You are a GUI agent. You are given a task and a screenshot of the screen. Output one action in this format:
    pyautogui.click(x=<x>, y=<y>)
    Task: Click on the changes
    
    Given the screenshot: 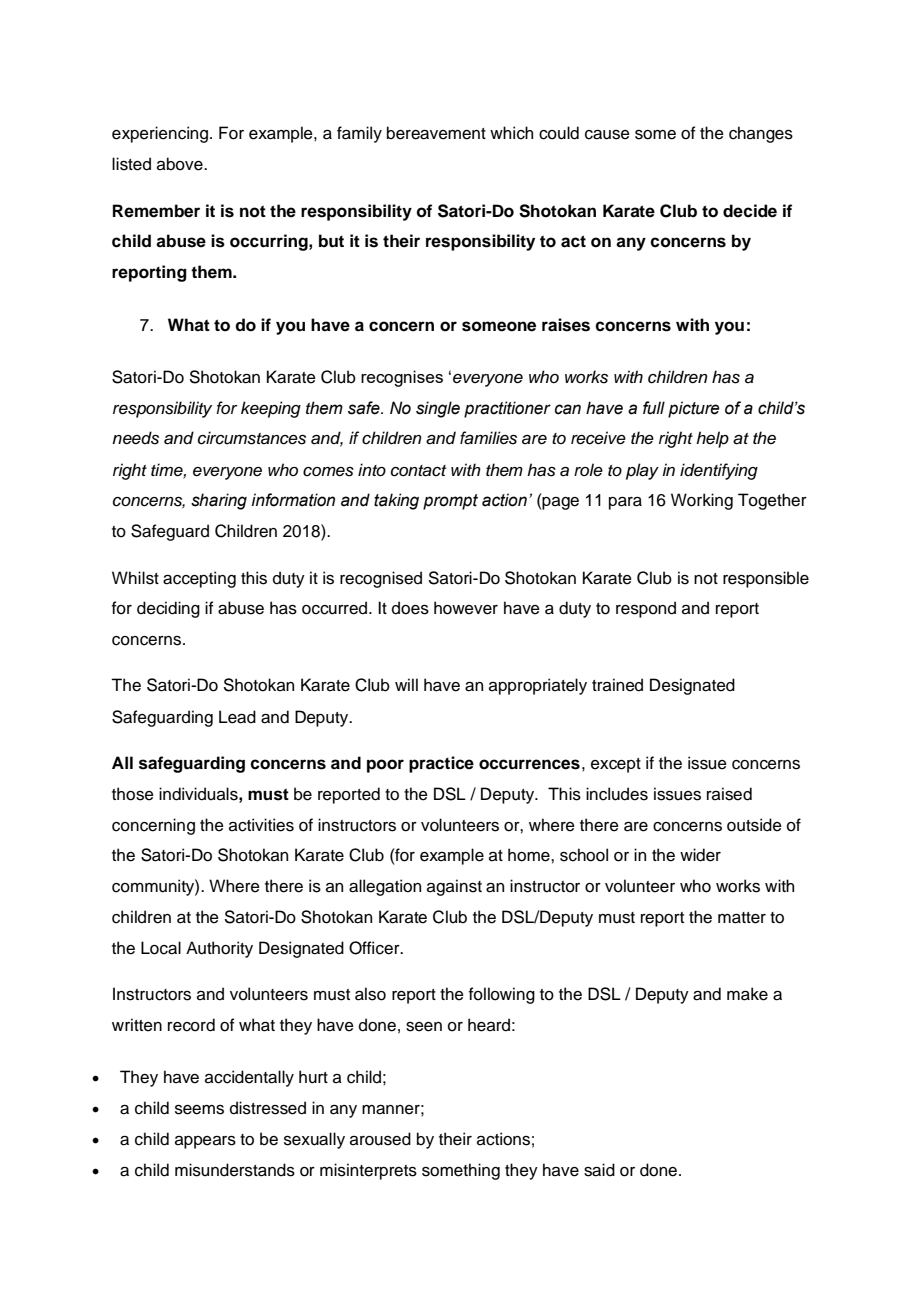 What is the action you would take?
    pyautogui.click(x=761, y=134)
